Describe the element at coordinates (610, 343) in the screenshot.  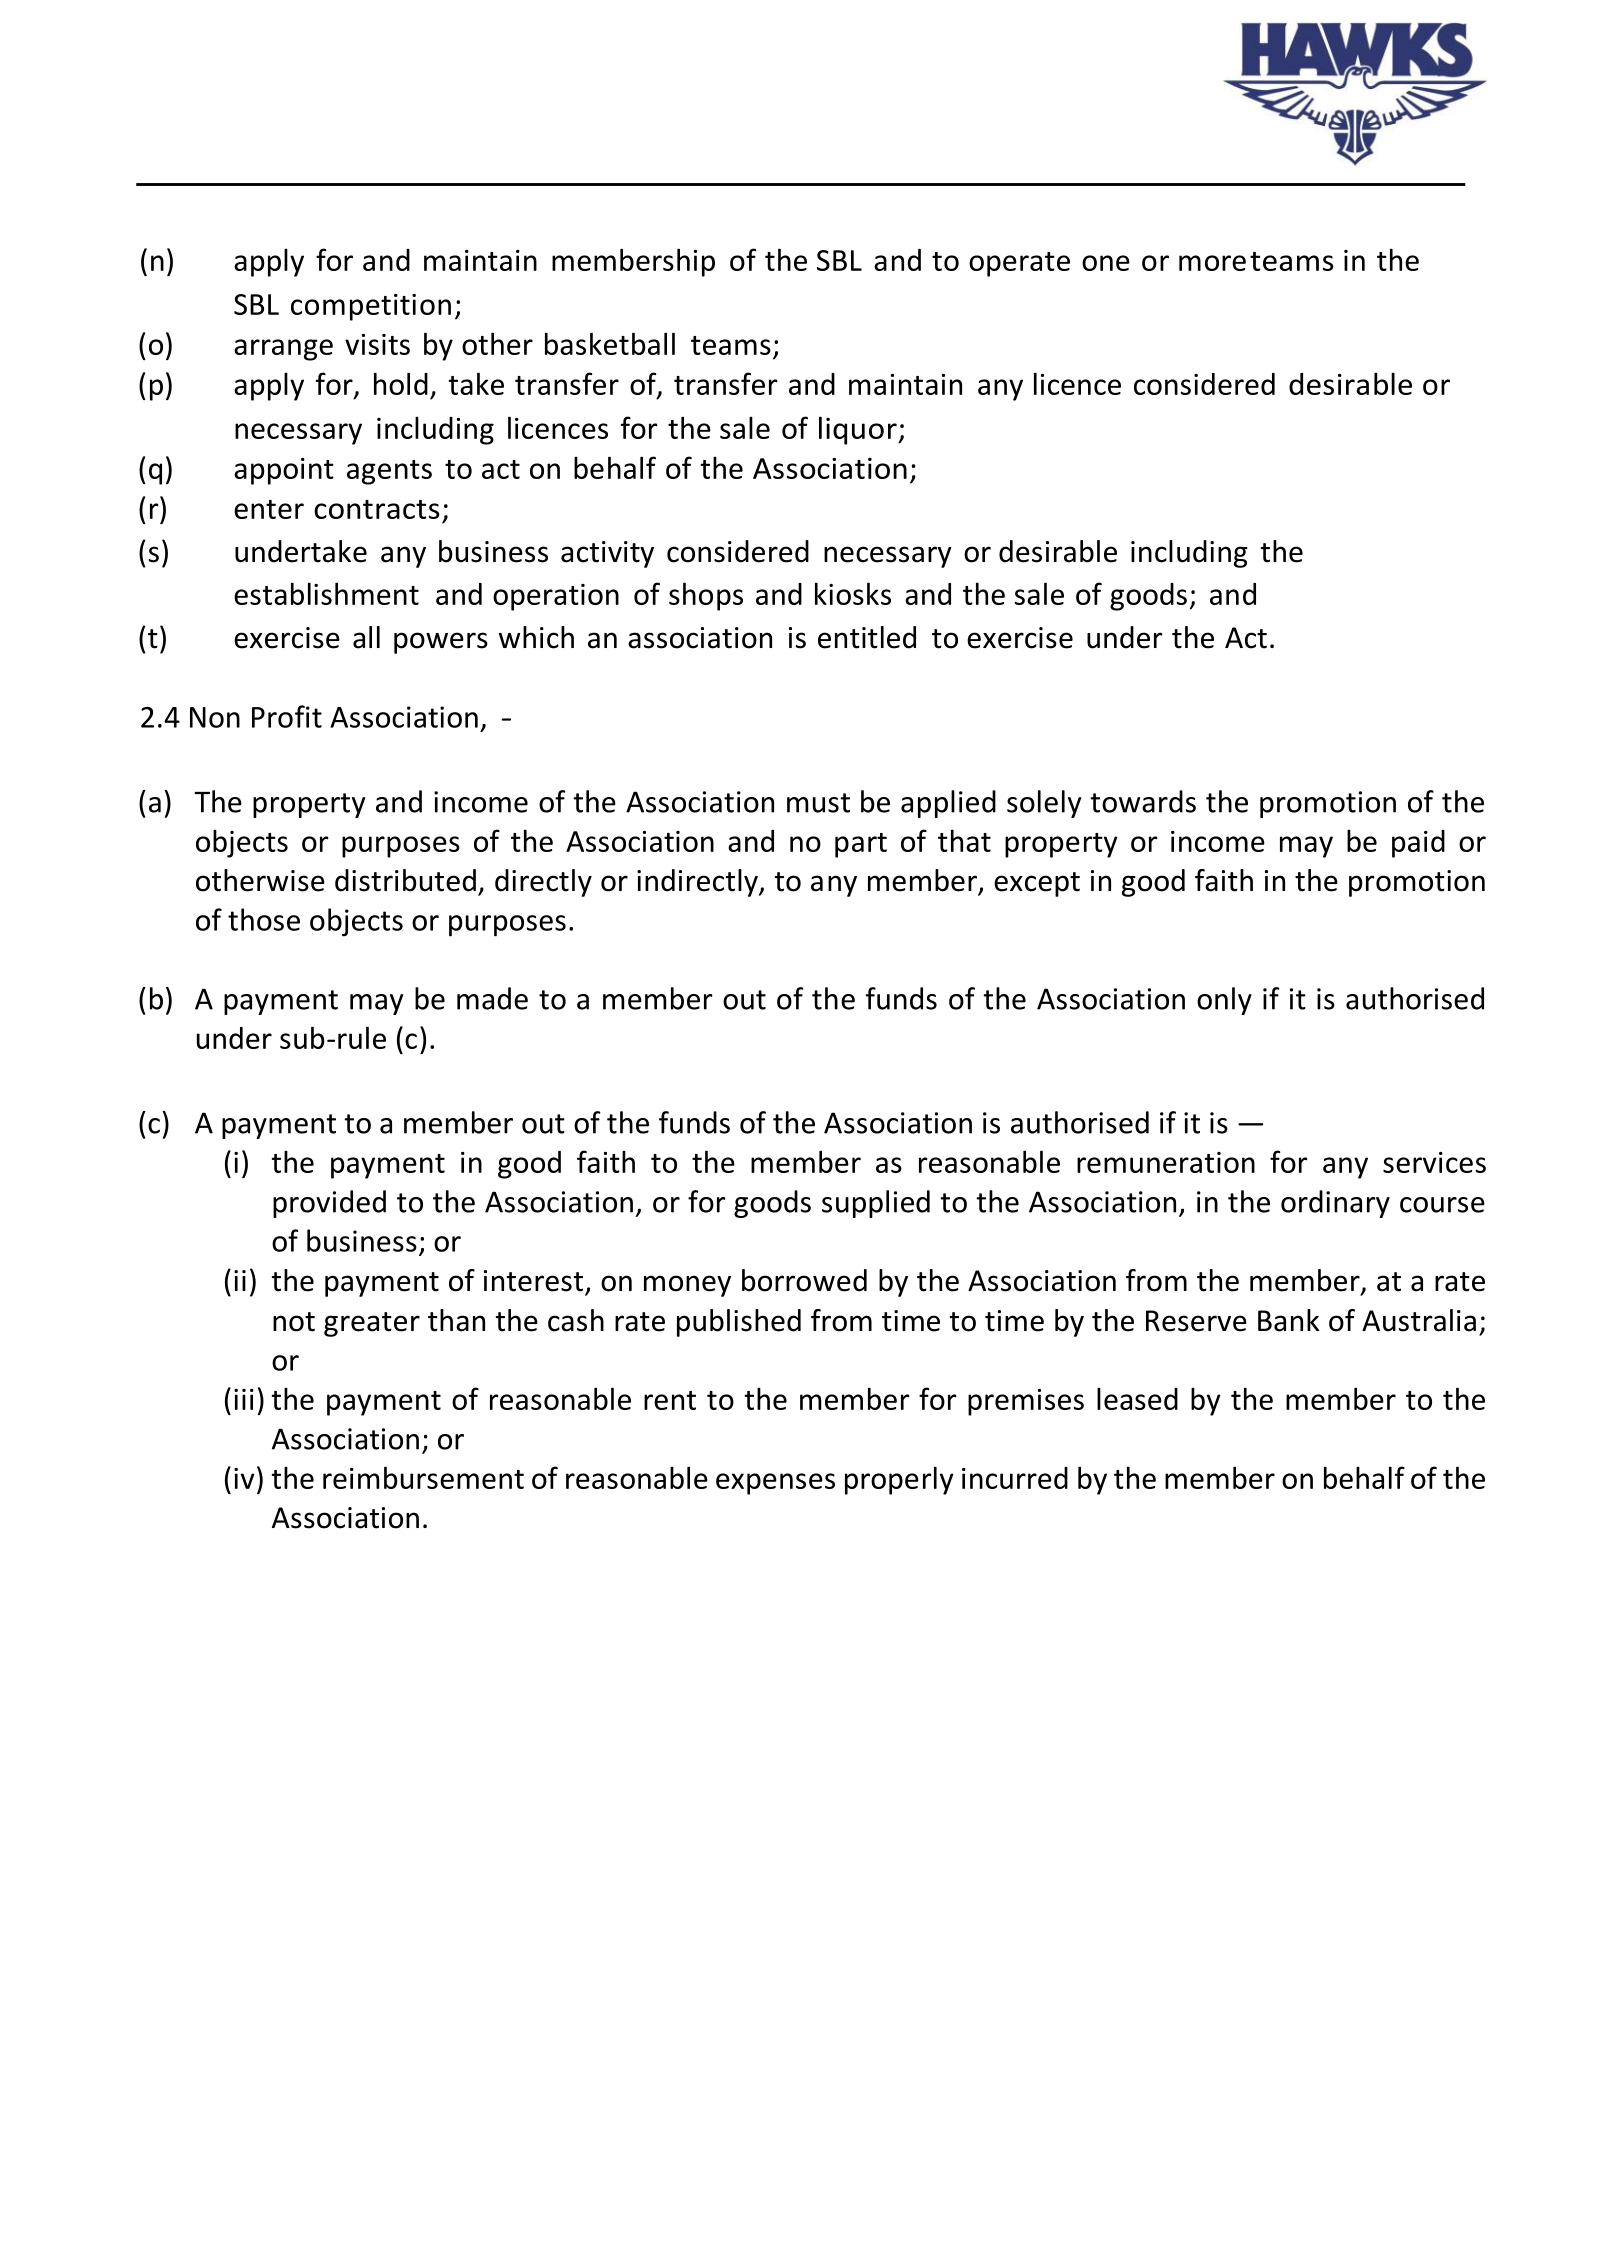
I see `basketball` at that location.
